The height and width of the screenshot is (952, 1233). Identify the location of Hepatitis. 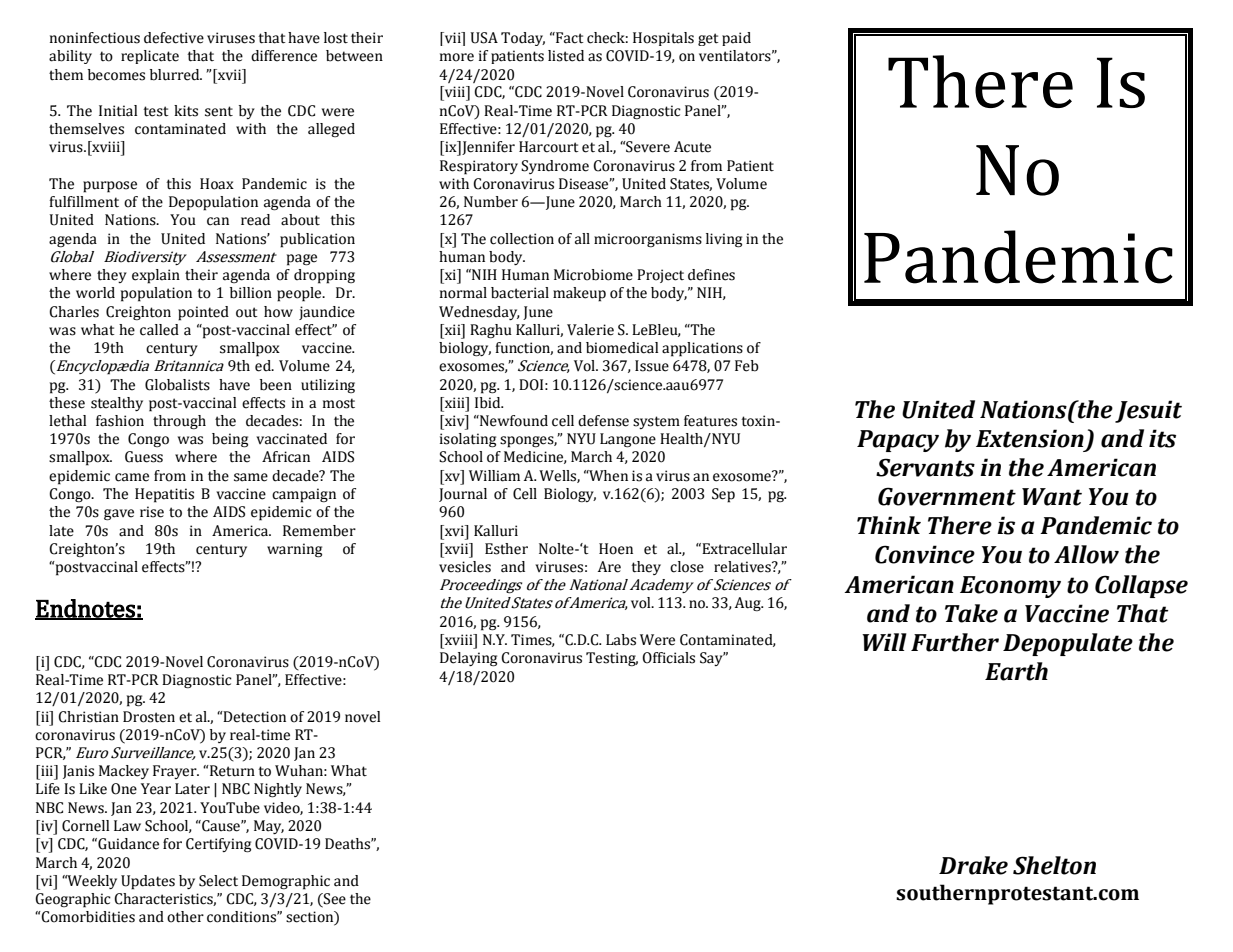
(164, 495).
